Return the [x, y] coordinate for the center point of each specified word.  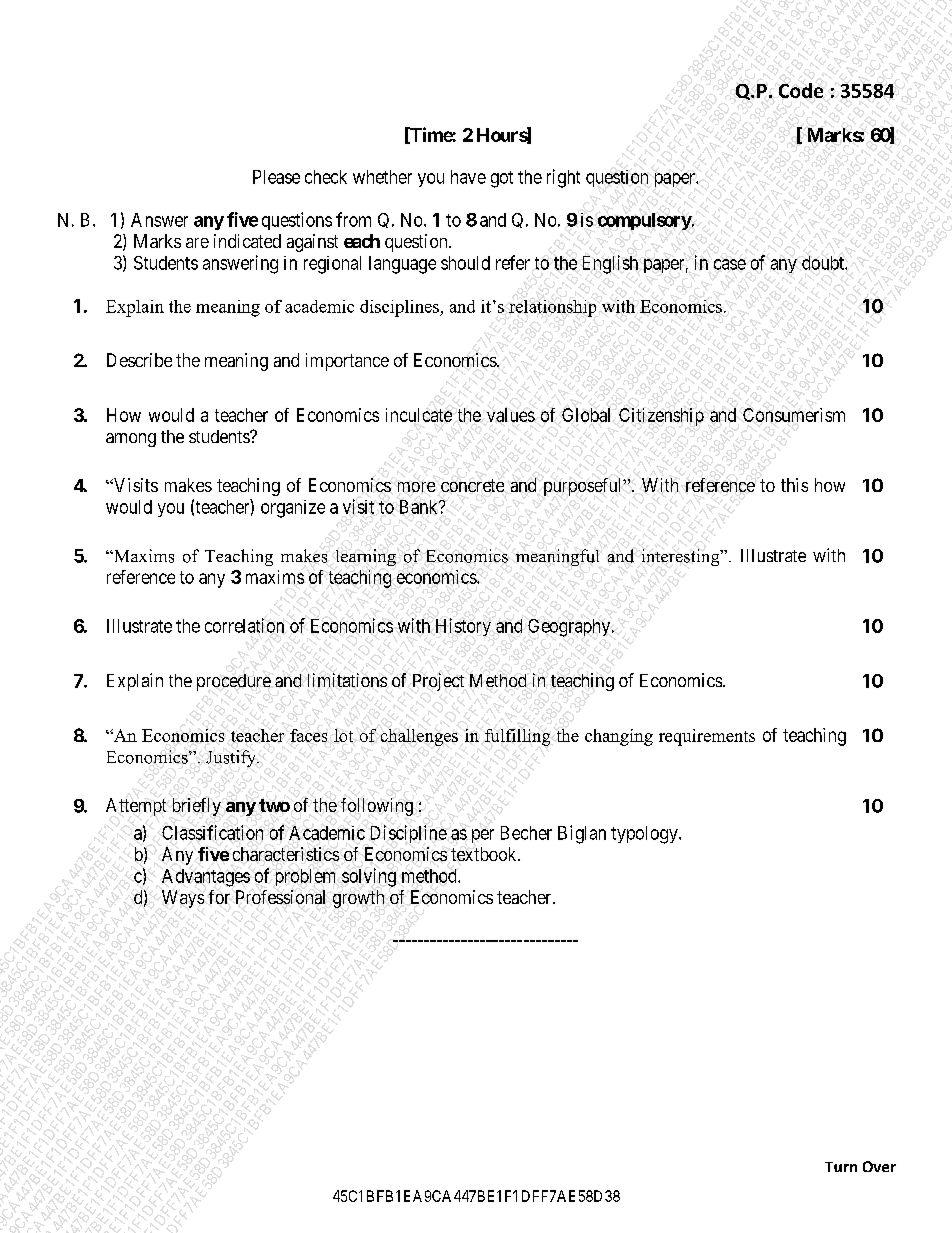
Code [801, 90]
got [502, 179]
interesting [682, 557]
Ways [183, 899]
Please [276, 177]
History [463, 627]
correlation [244, 625]
